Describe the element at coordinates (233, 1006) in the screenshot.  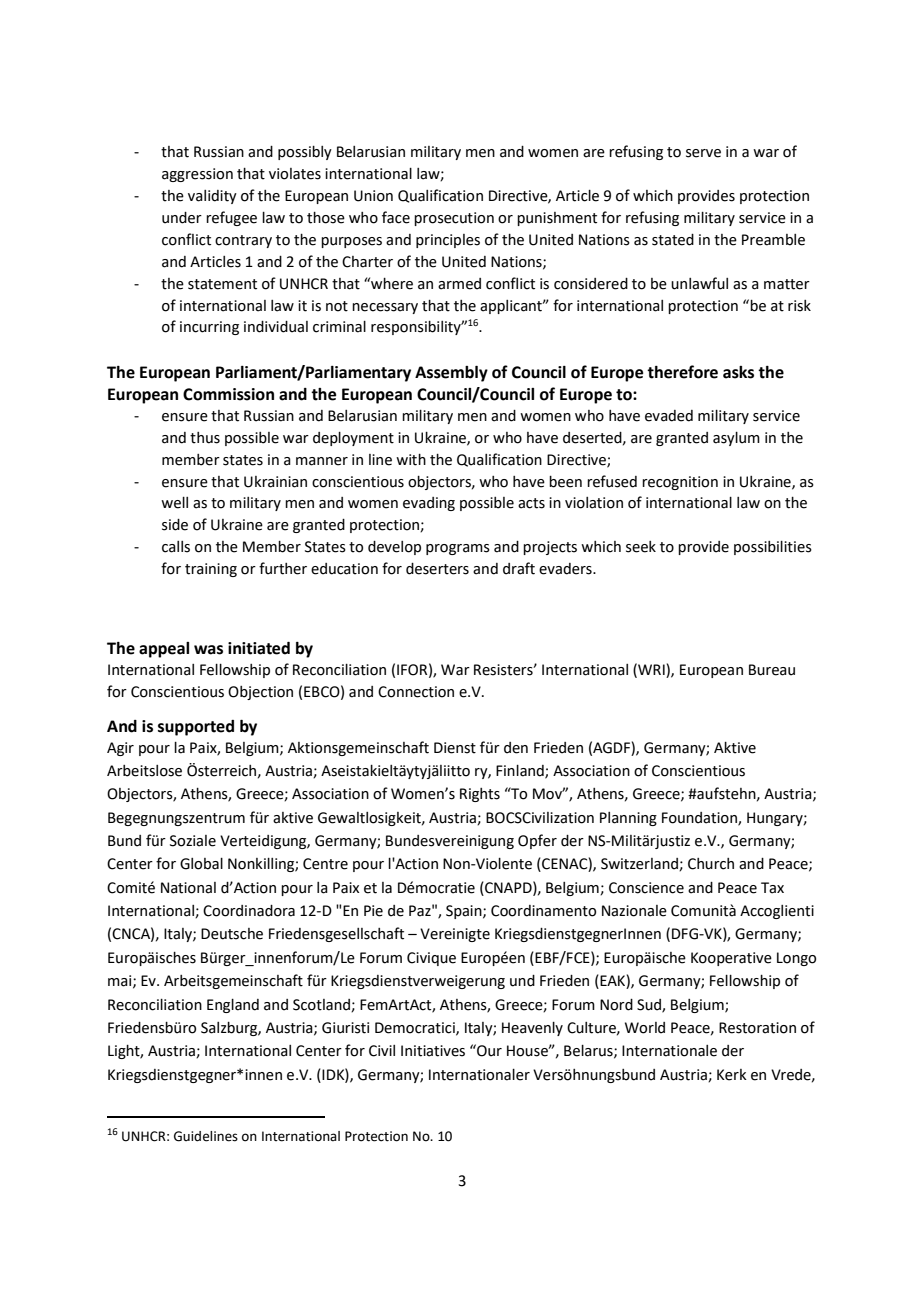
I see `England` at that location.
